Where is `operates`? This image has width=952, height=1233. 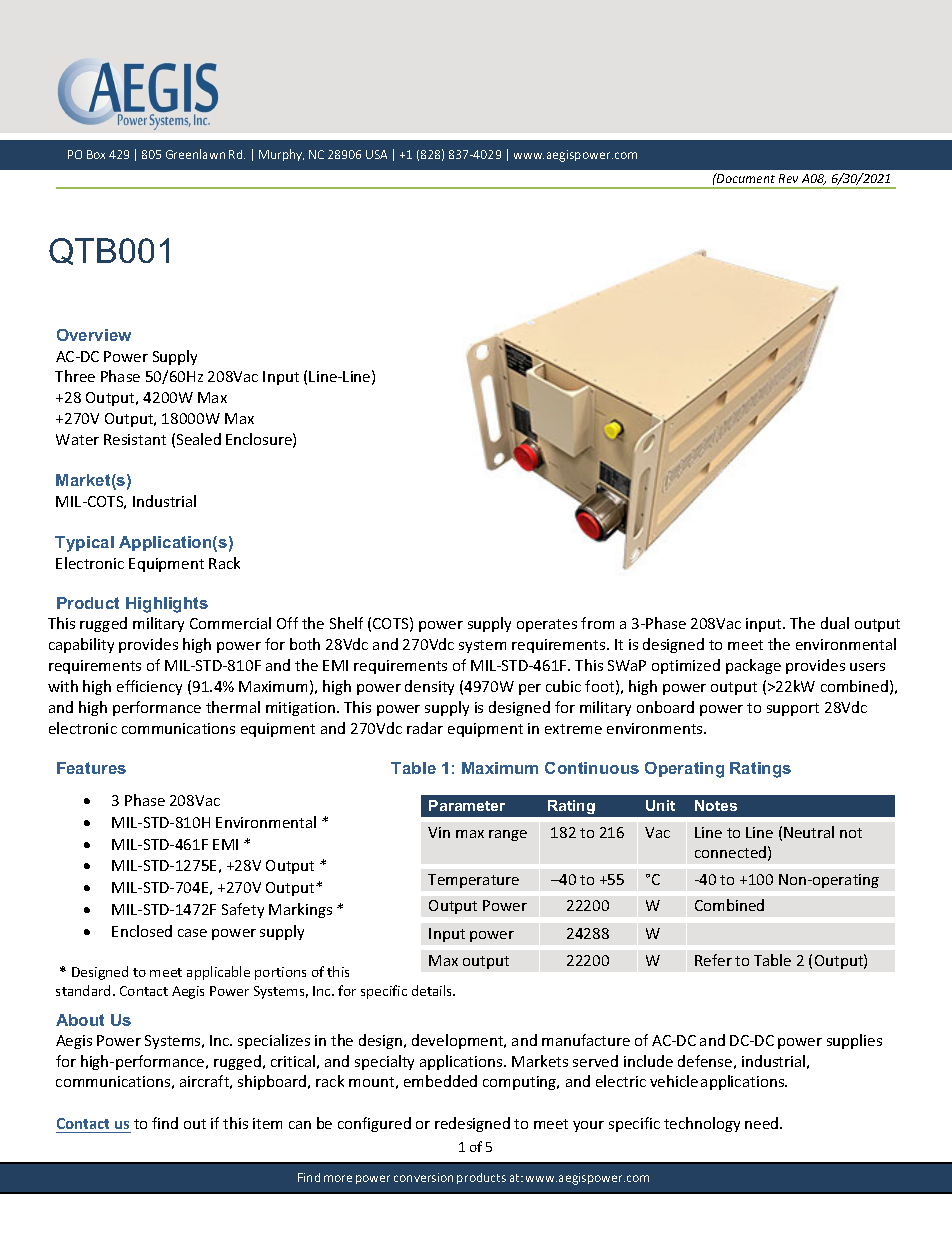 operates is located at coordinates (547, 625).
